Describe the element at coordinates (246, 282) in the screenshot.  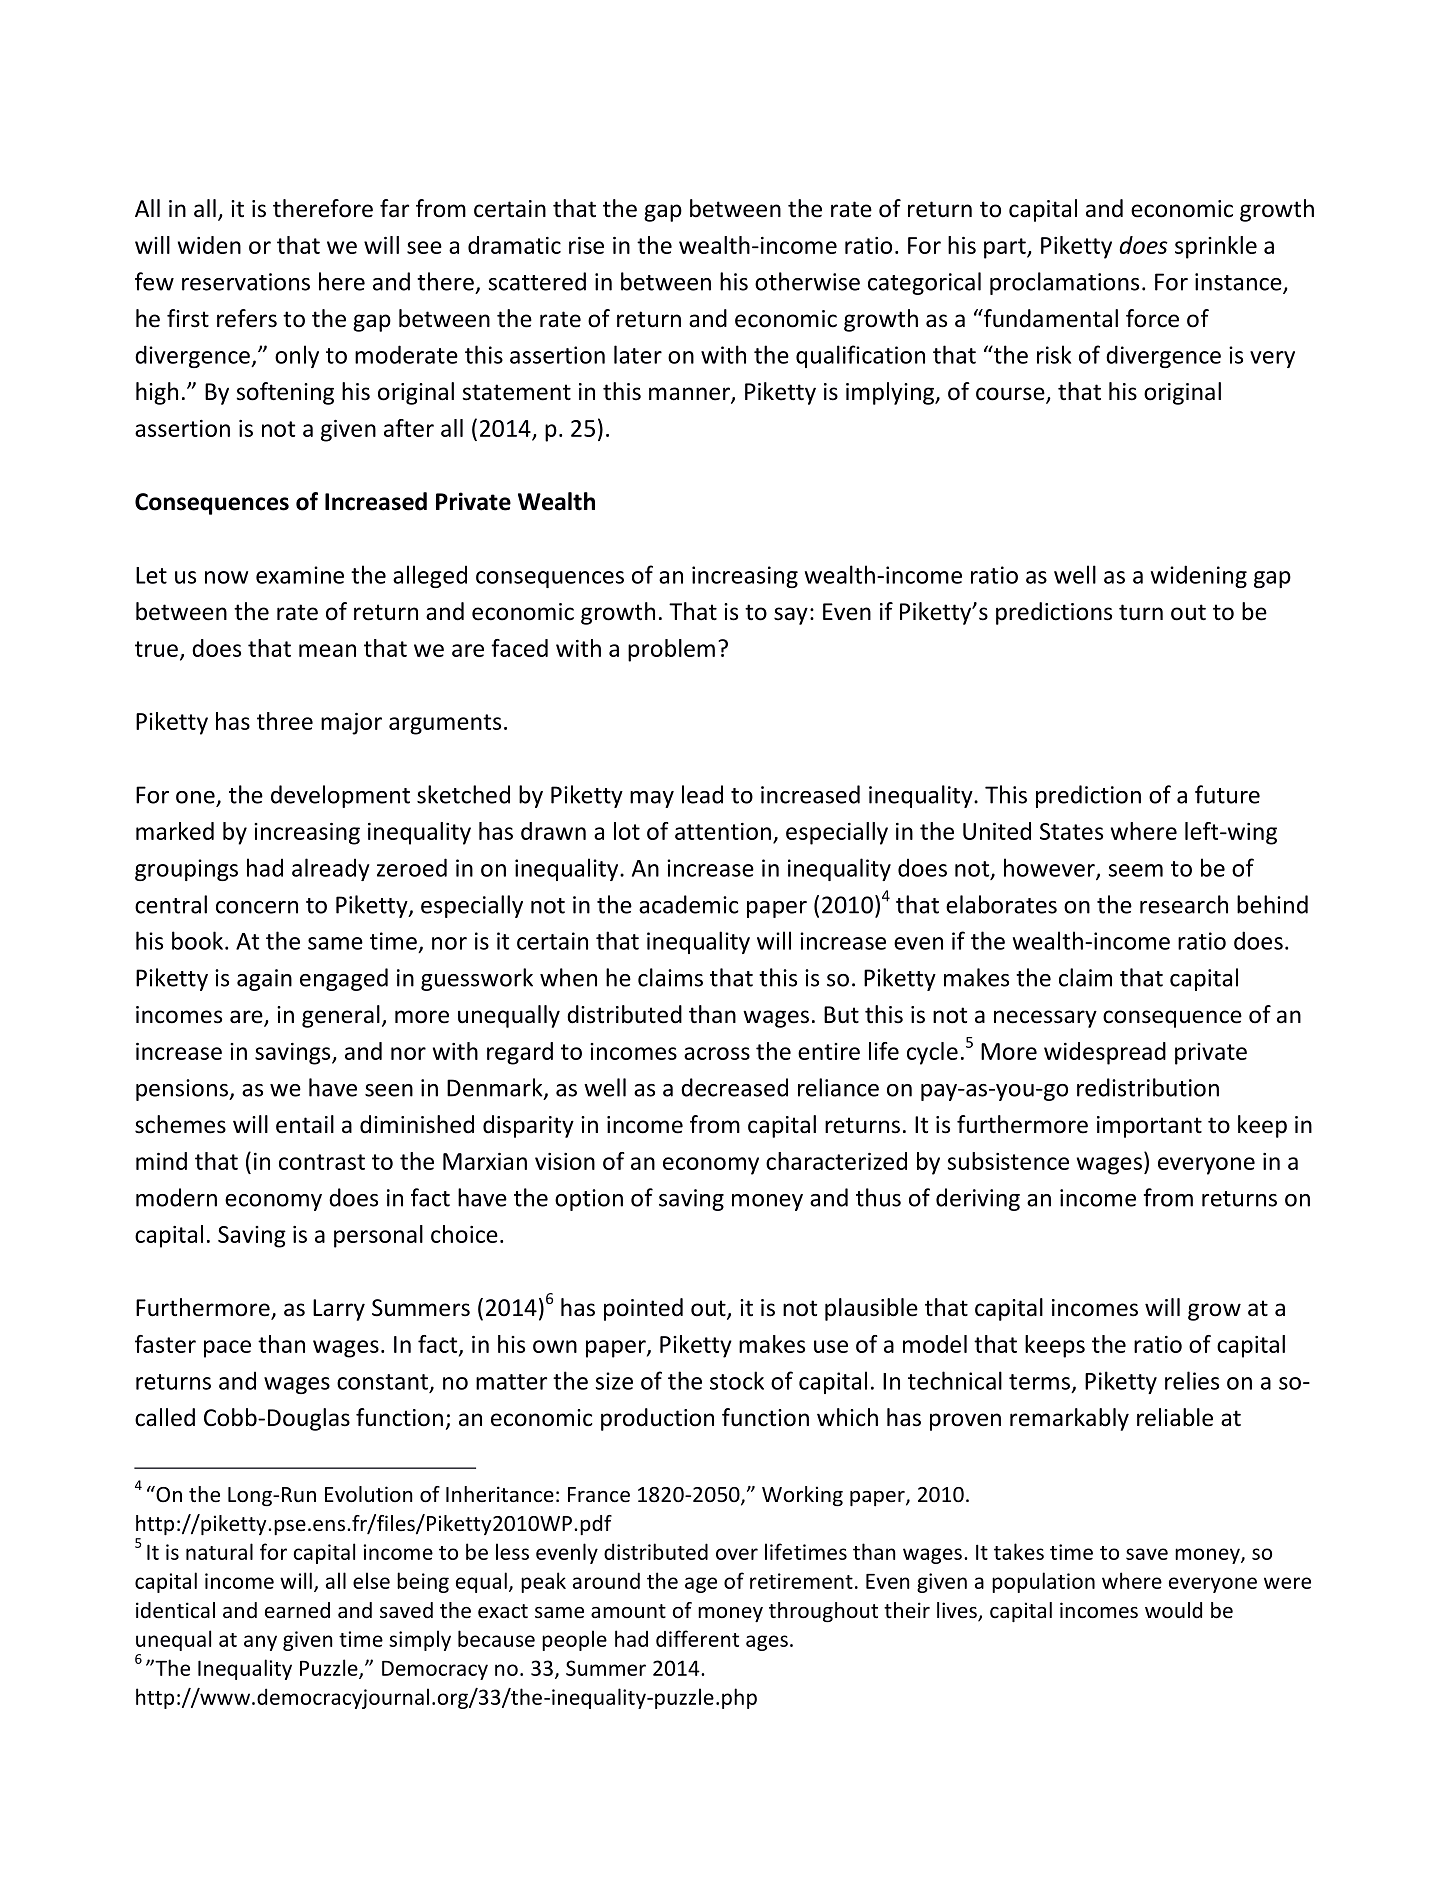
I see `reservations` at that location.
